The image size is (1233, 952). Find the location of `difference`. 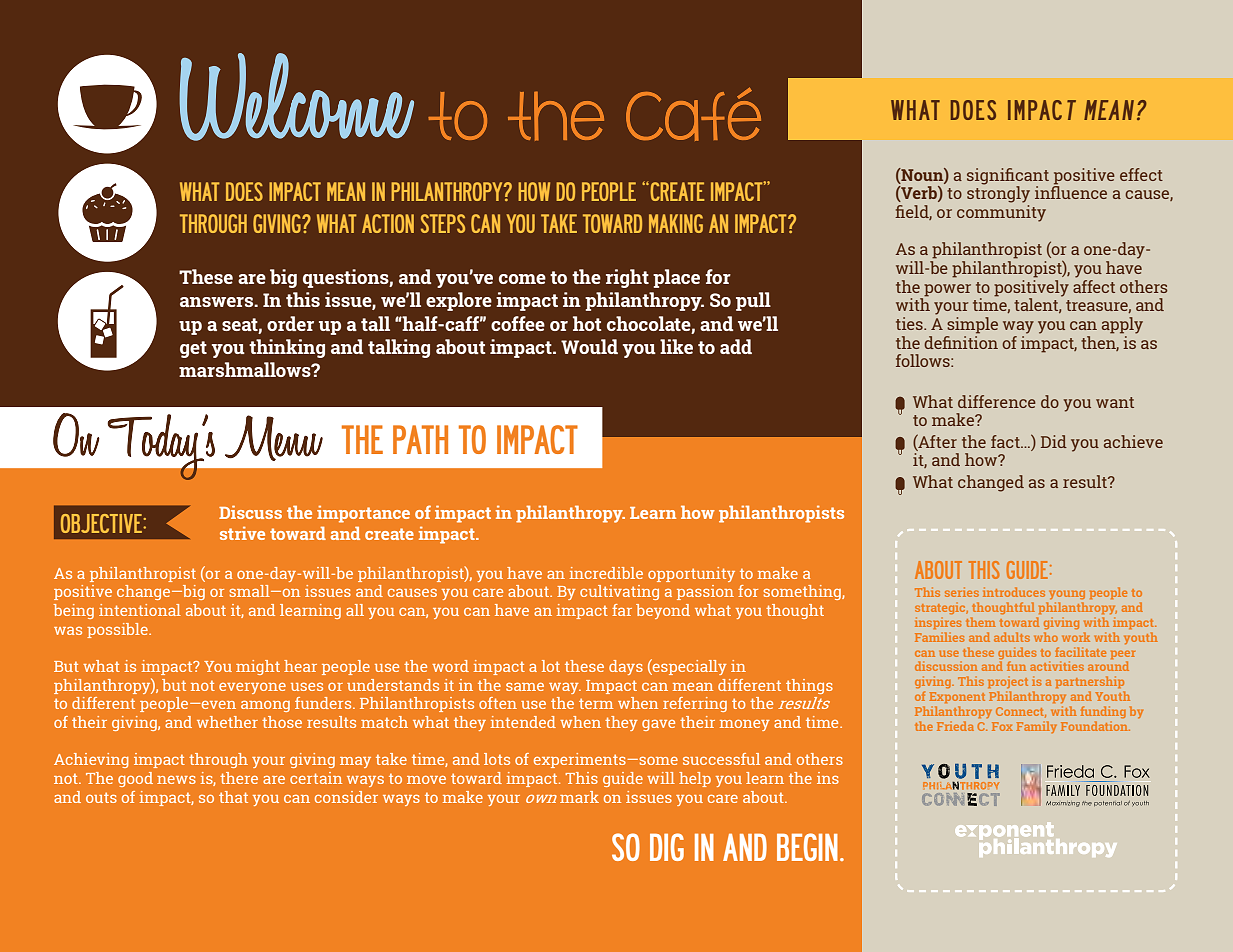

difference is located at coordinates (997, 401).
